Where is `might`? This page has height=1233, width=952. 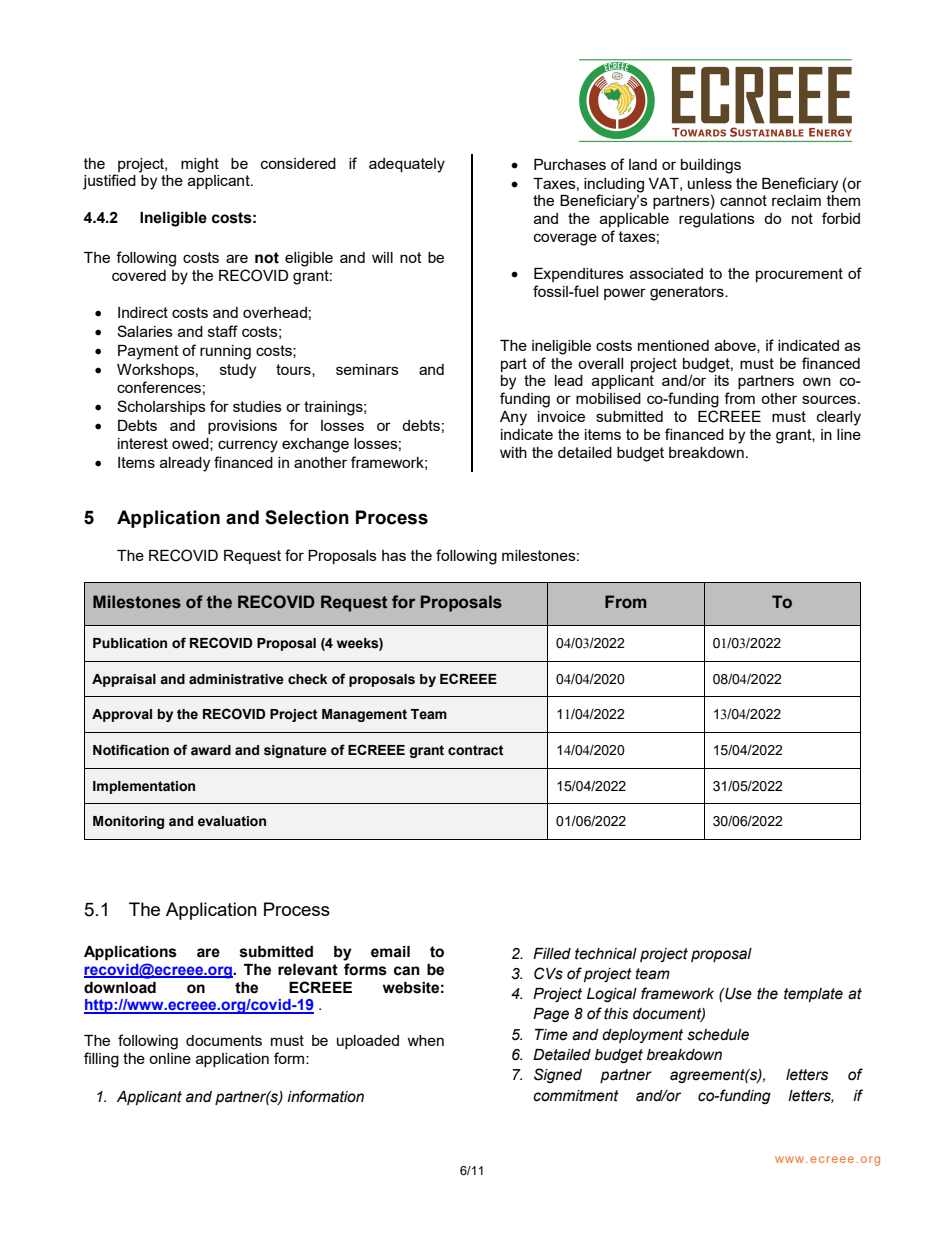 might is located at coordinates (200, 165).
